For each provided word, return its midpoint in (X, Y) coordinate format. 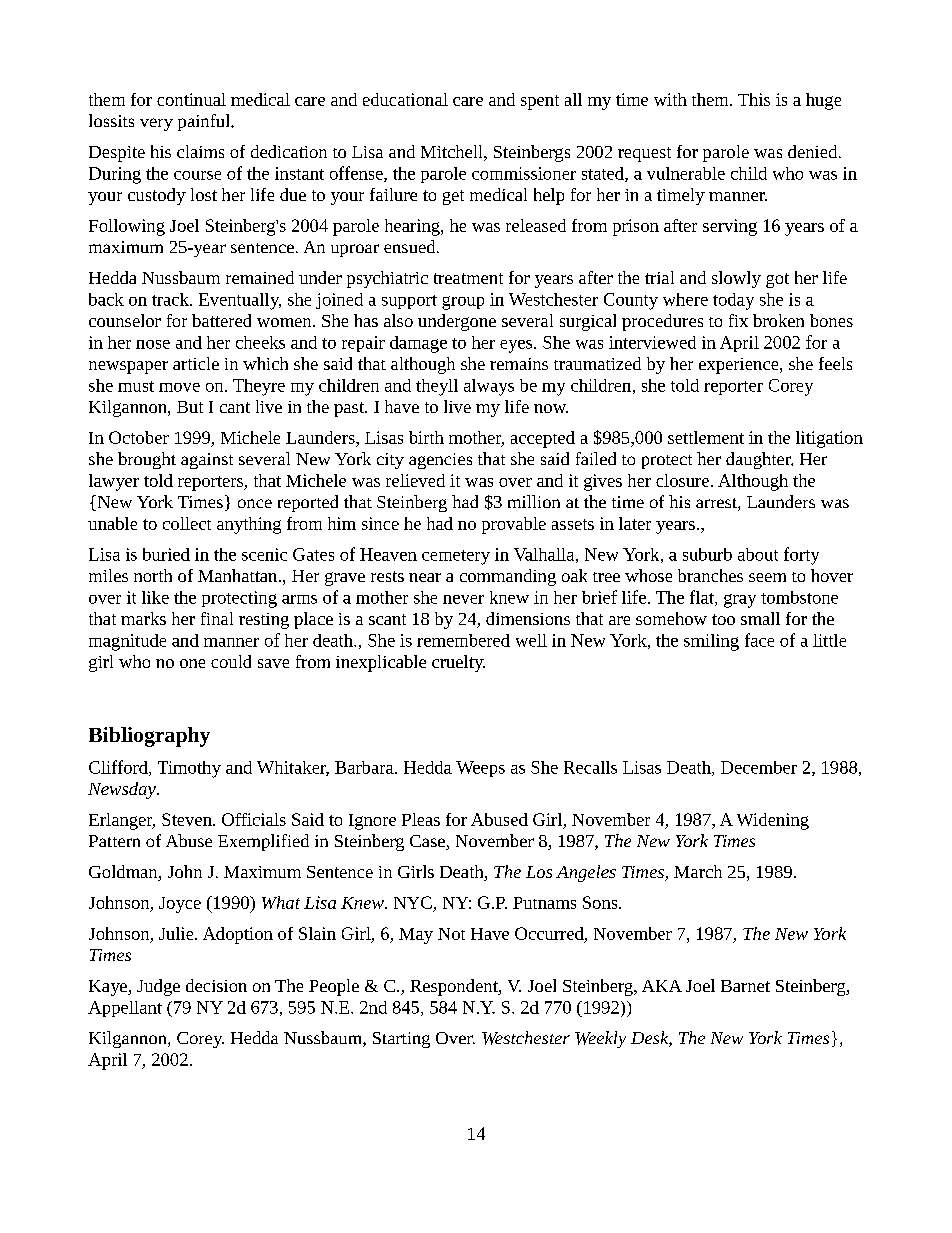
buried (166, 554)
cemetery (456, 557)
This (754, 99)
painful (205, 122)
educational (405, 99)
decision (216, 985)
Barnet (745, 986)
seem (767, 577)
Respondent (455, 987)
